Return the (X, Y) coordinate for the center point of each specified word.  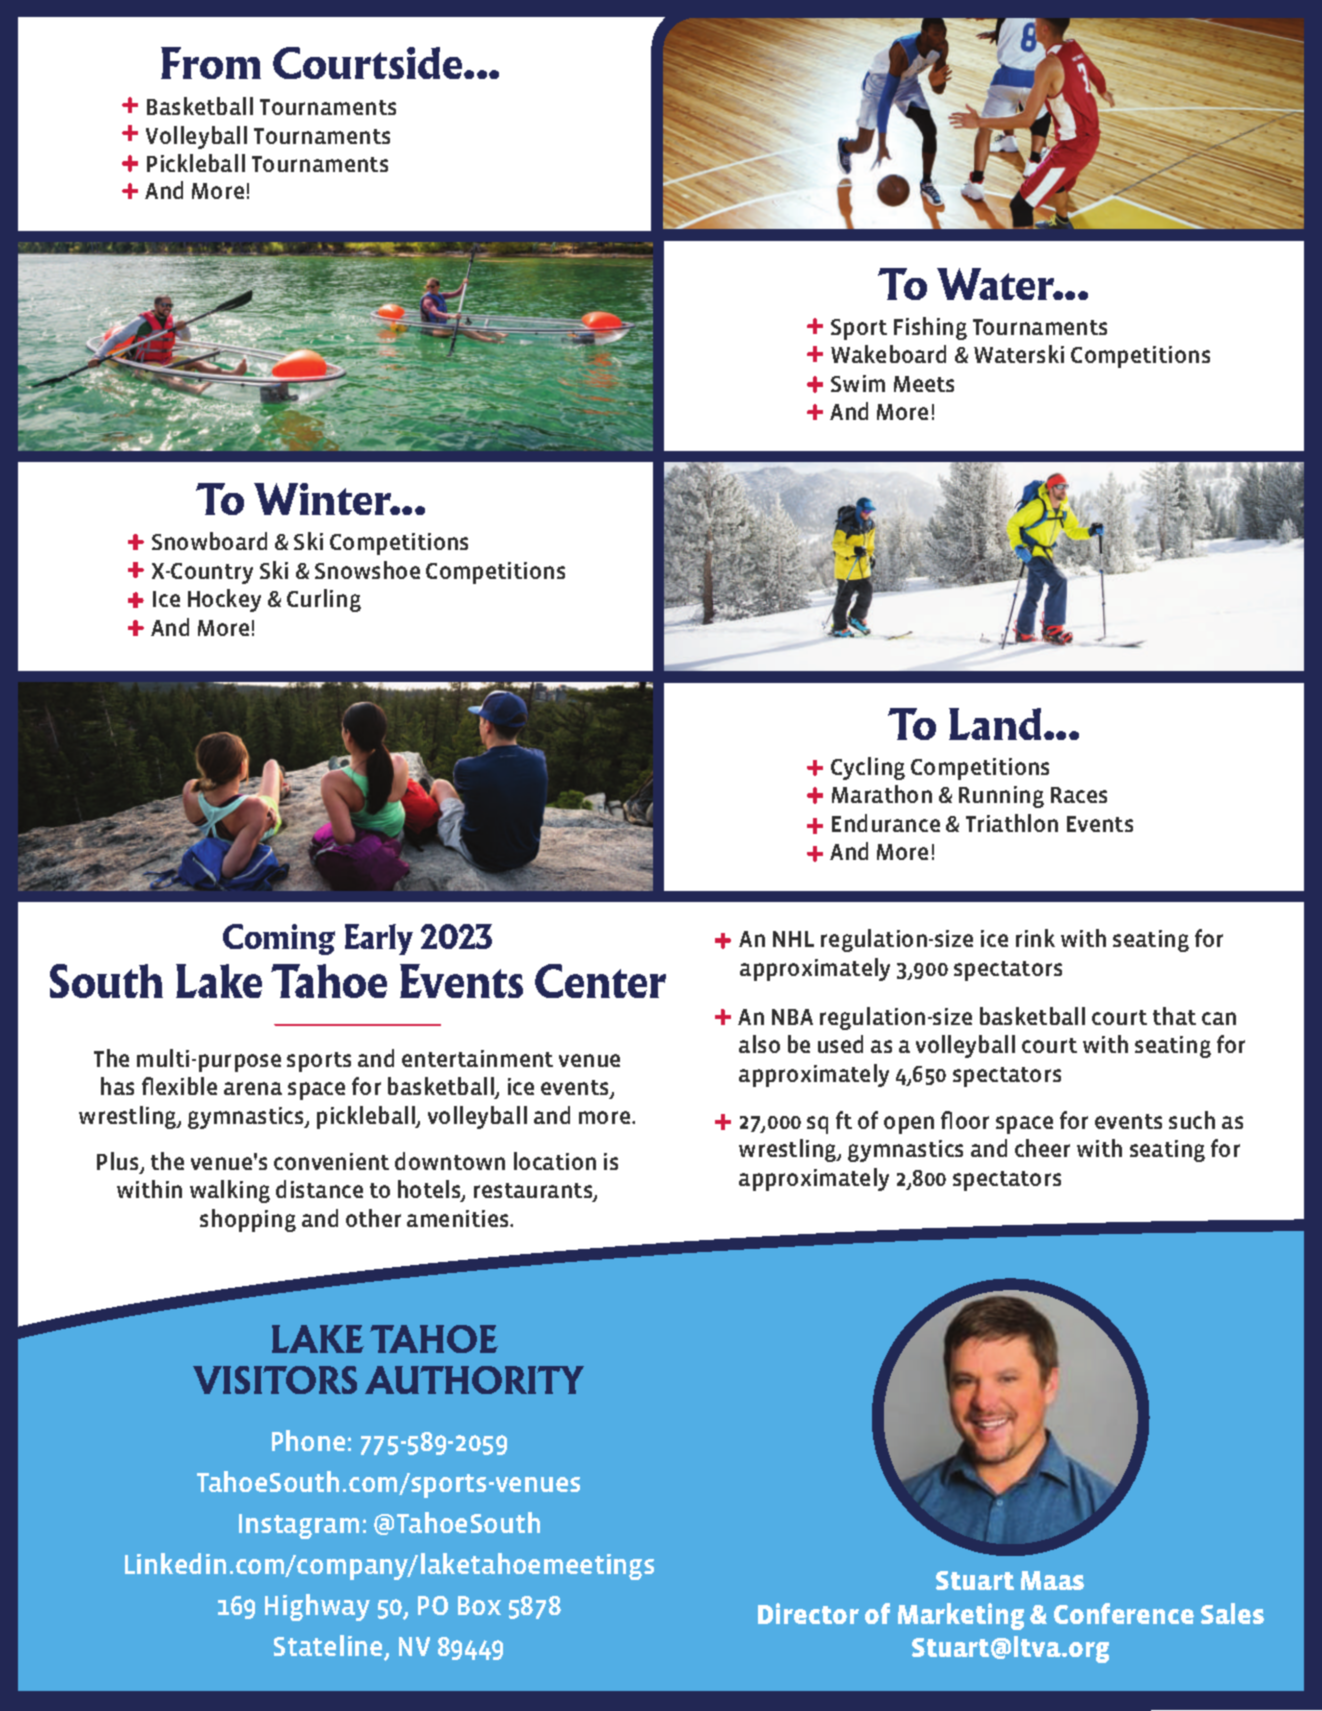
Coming (279, 939)
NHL (793, 939)
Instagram (299, 1526)
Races (1079, 795)
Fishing (930, 328)
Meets (924, 384)
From (211, 63)
